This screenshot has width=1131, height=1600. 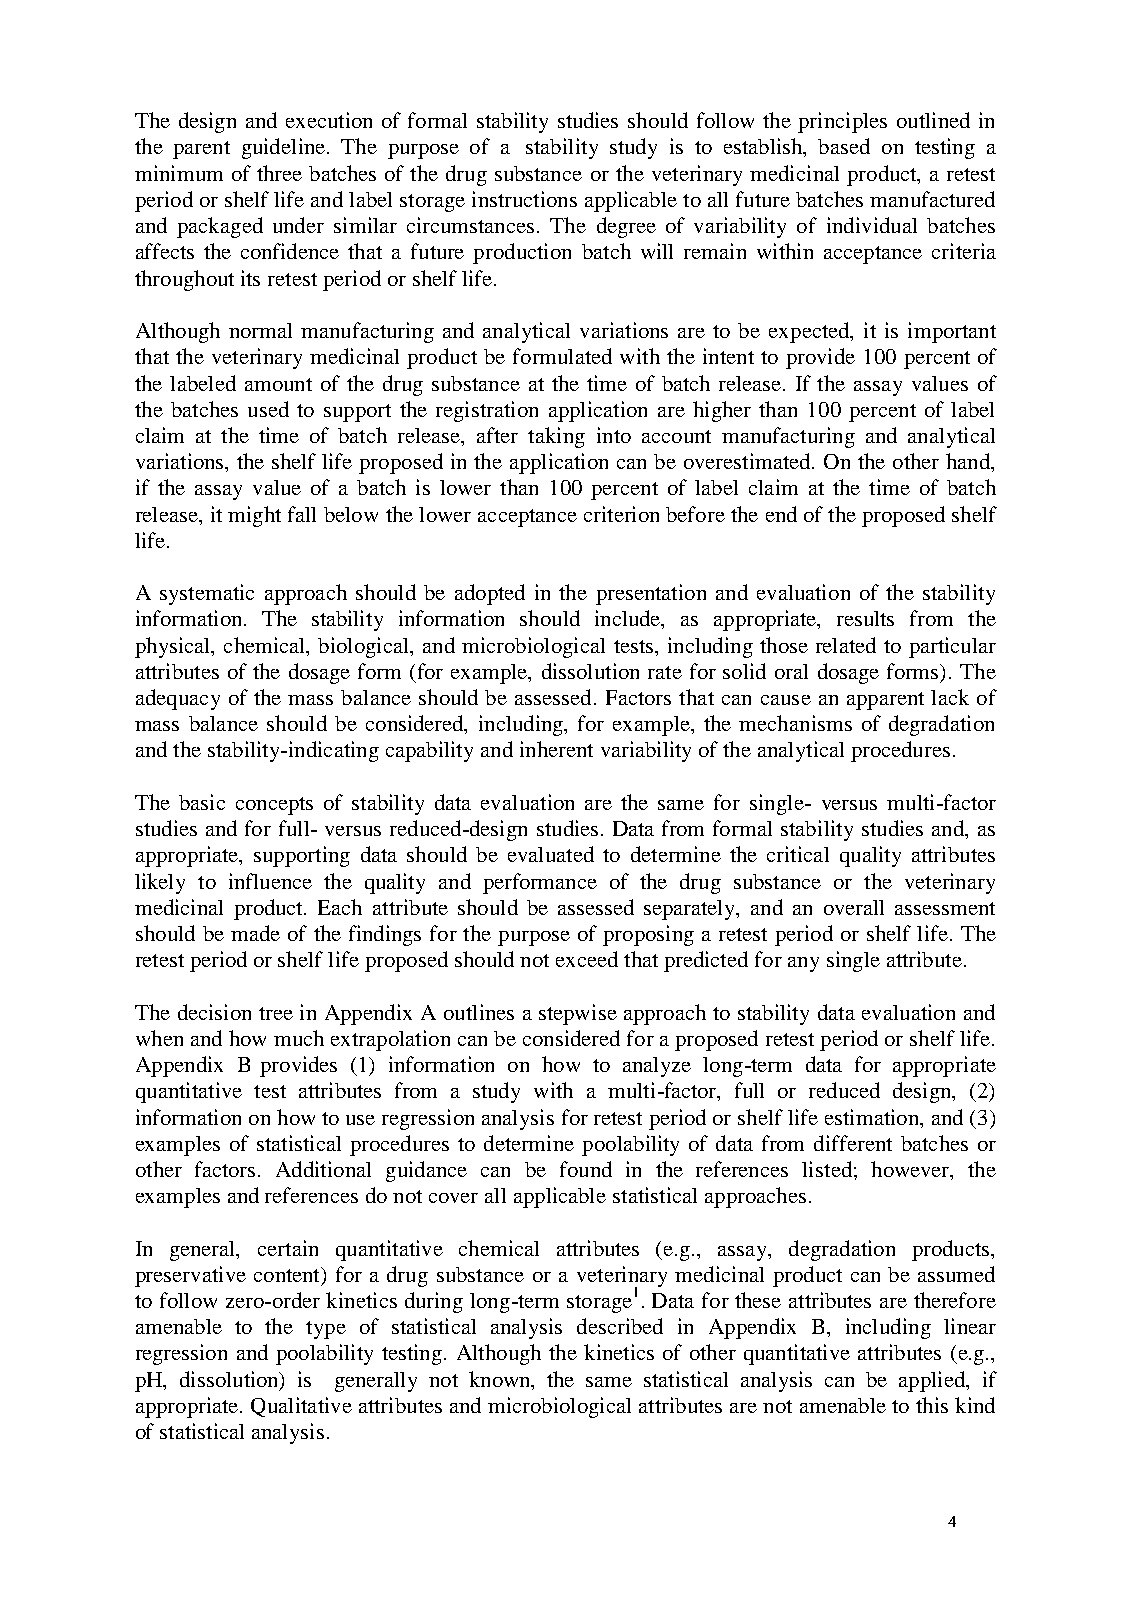 I want to click on instructions, so click(x=524, y=199).
